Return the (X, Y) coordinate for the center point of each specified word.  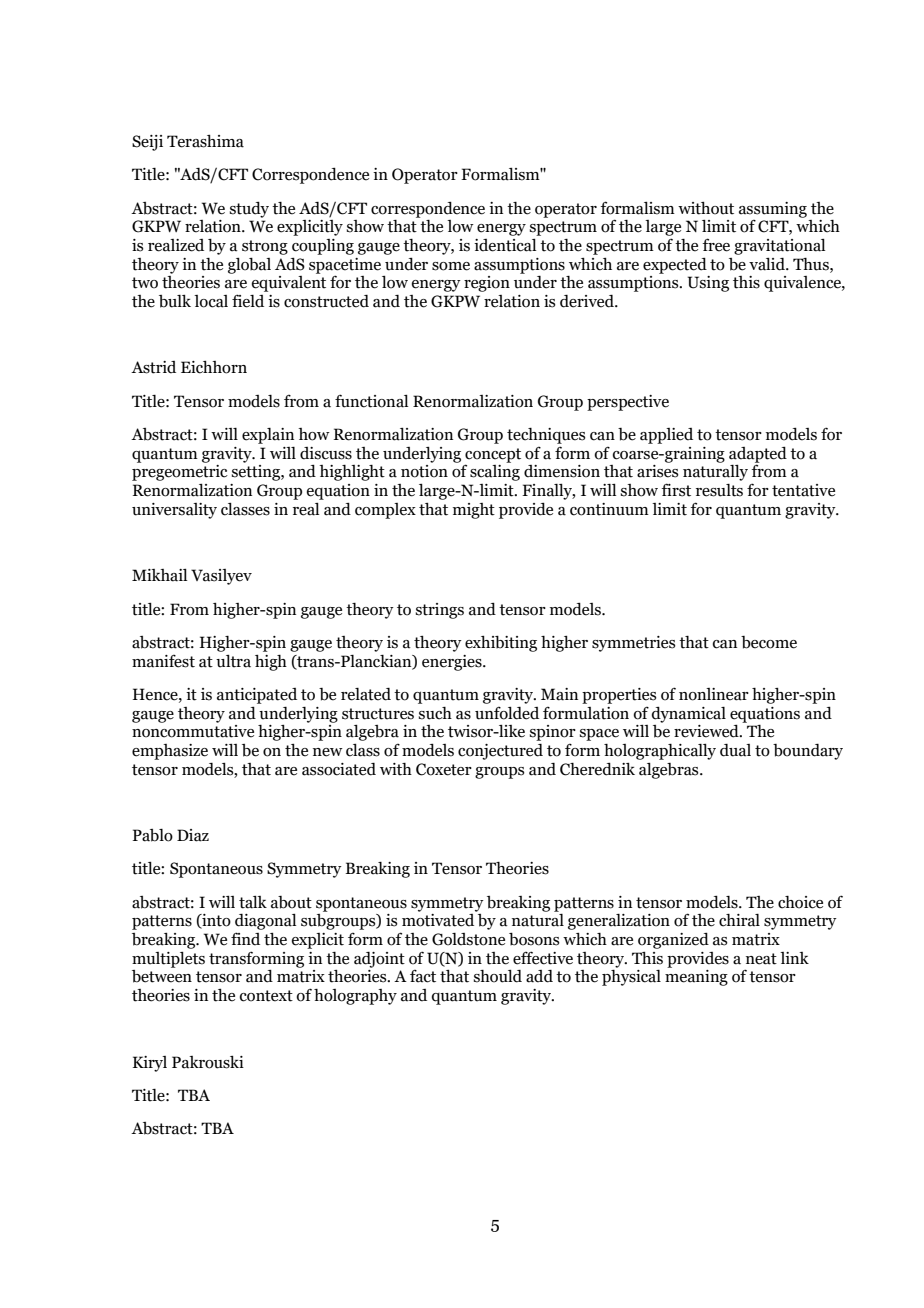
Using (708, 284)
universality (174, 511)
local (211, 301)
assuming (773, 210)
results (719, 490)
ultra (233, 661)
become (769, 642)
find (245, 939)
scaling (495, 473)
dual (735, 750)
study (249, 209)
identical (505, 245)
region (487, 284)
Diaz (193, 835)
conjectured (500, 752)
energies (453, 663)
